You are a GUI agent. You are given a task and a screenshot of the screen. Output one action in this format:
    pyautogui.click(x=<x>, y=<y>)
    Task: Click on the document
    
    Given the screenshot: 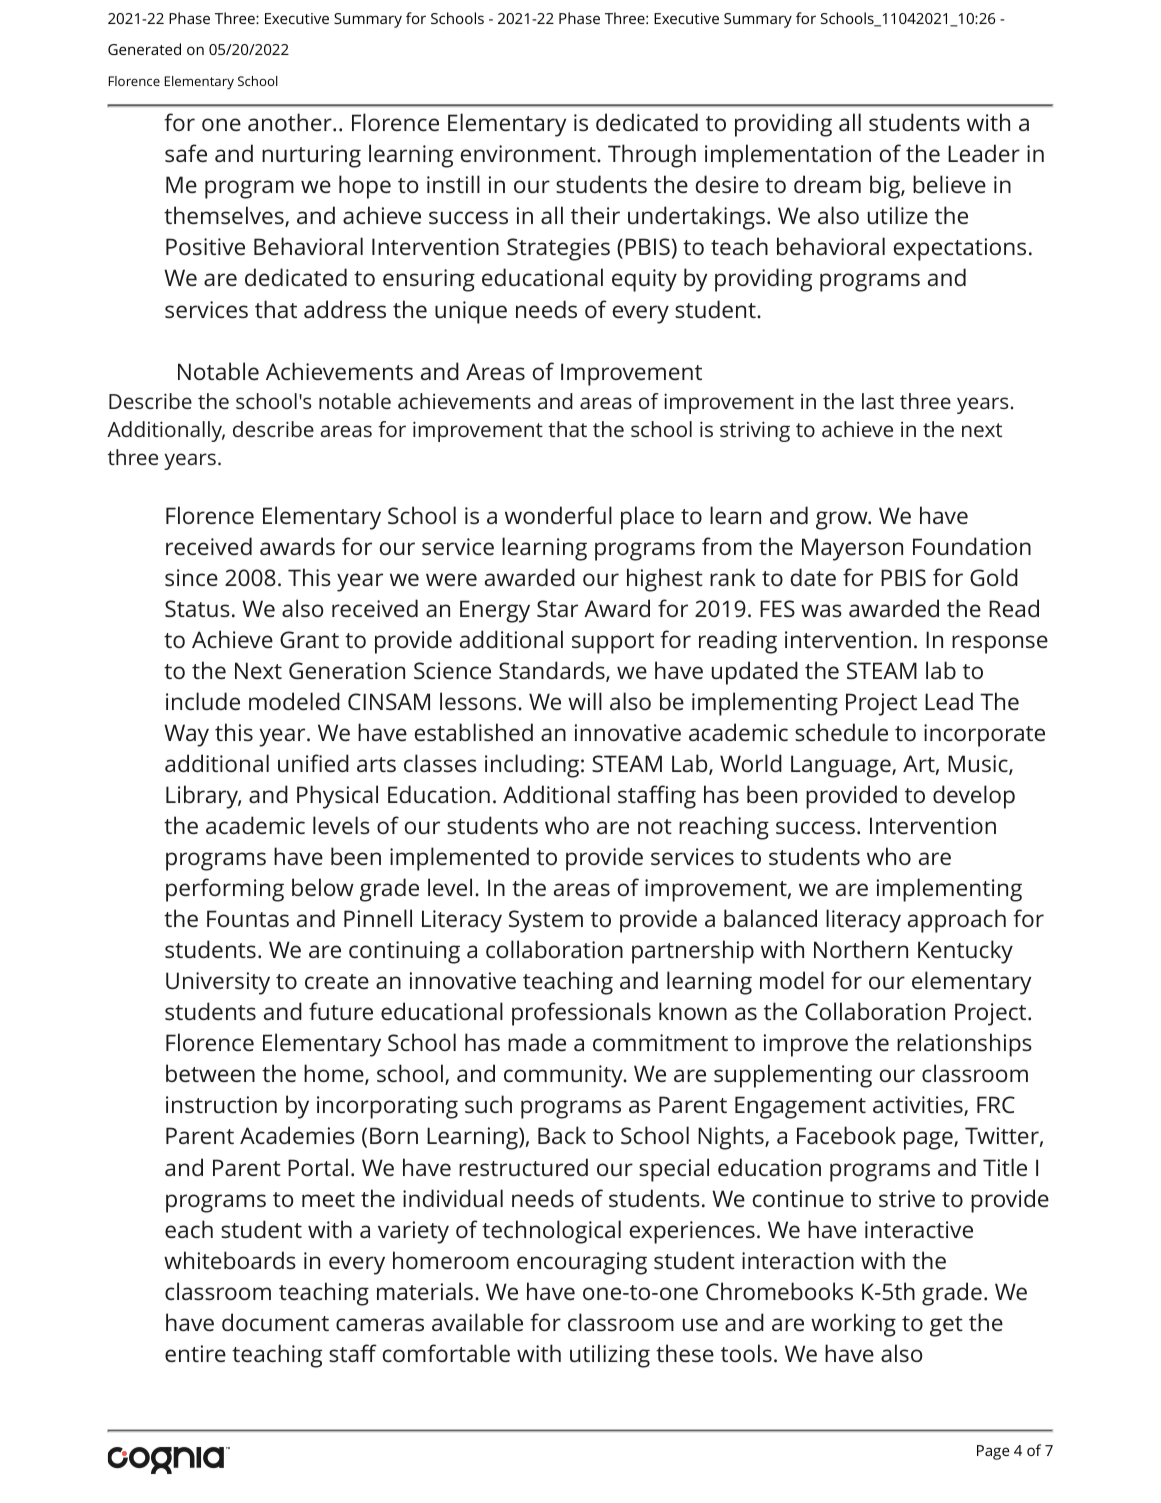 What is the action you would take?
    pyautogui.click(x=275, y=1322)
